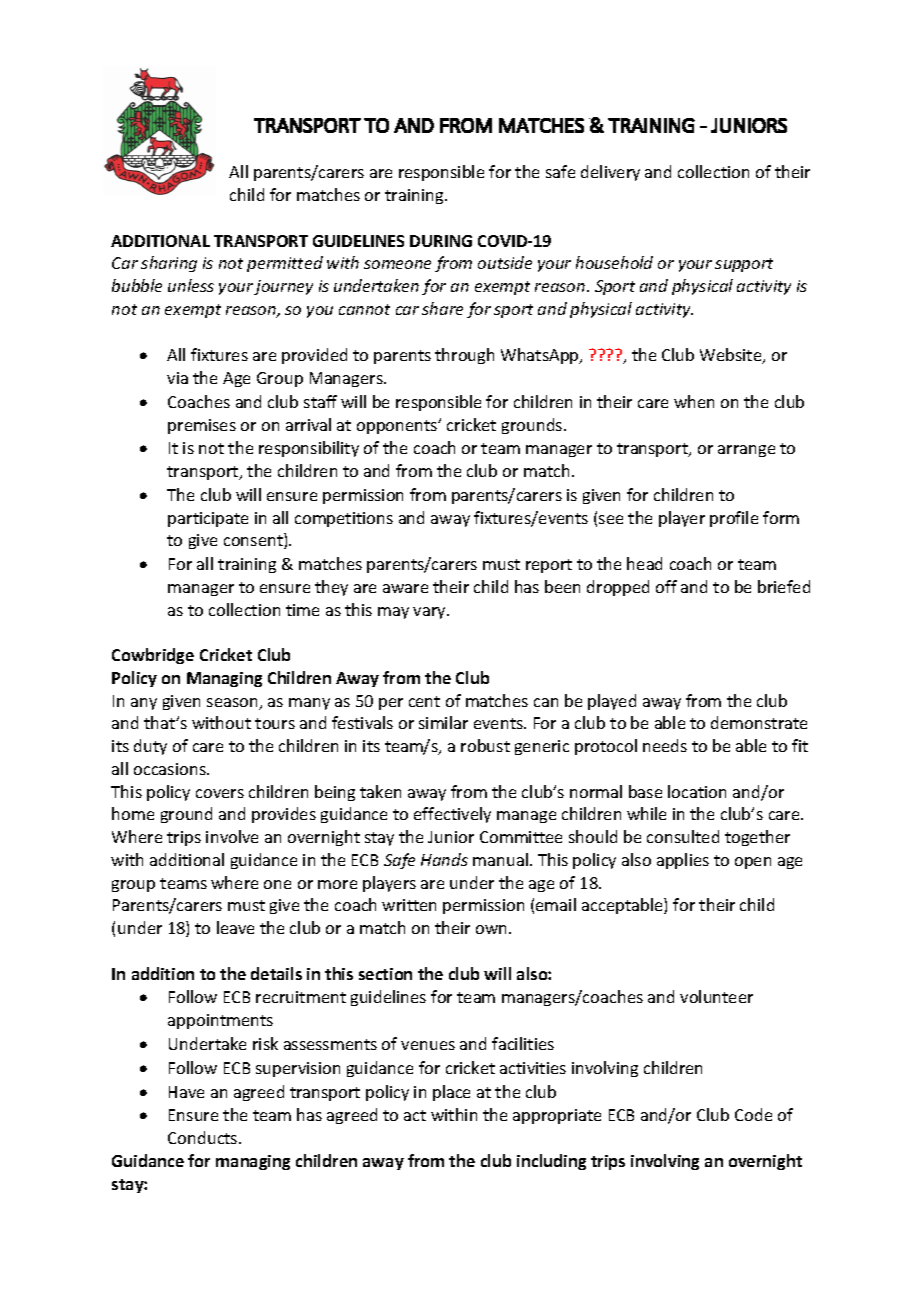  What do you see at coordinates (753, 863) in the image?
I see `open` at bounding box center [753, 863].
